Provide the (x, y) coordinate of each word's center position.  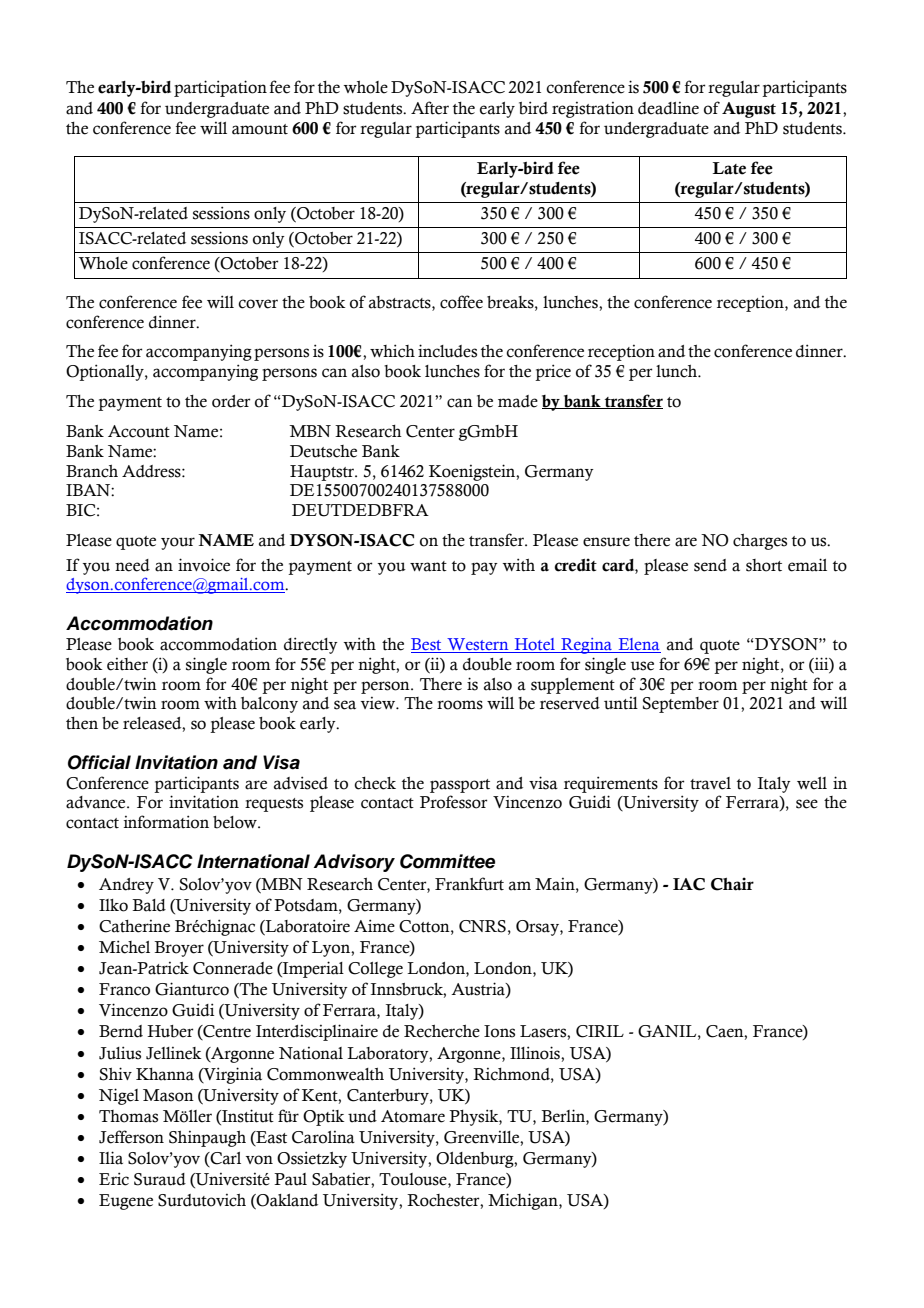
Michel (124, 947)
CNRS (482, 926)
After (430, 108)
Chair (732, 884)
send (710, 565)
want (428, 566)
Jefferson (131, 1137)
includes (447, 351)
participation (220, 88)
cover (258, 304)
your (178, 543)
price (553, 372)
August (749, 110)
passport (460, 786)
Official (99, 762)
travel (710, 783)
